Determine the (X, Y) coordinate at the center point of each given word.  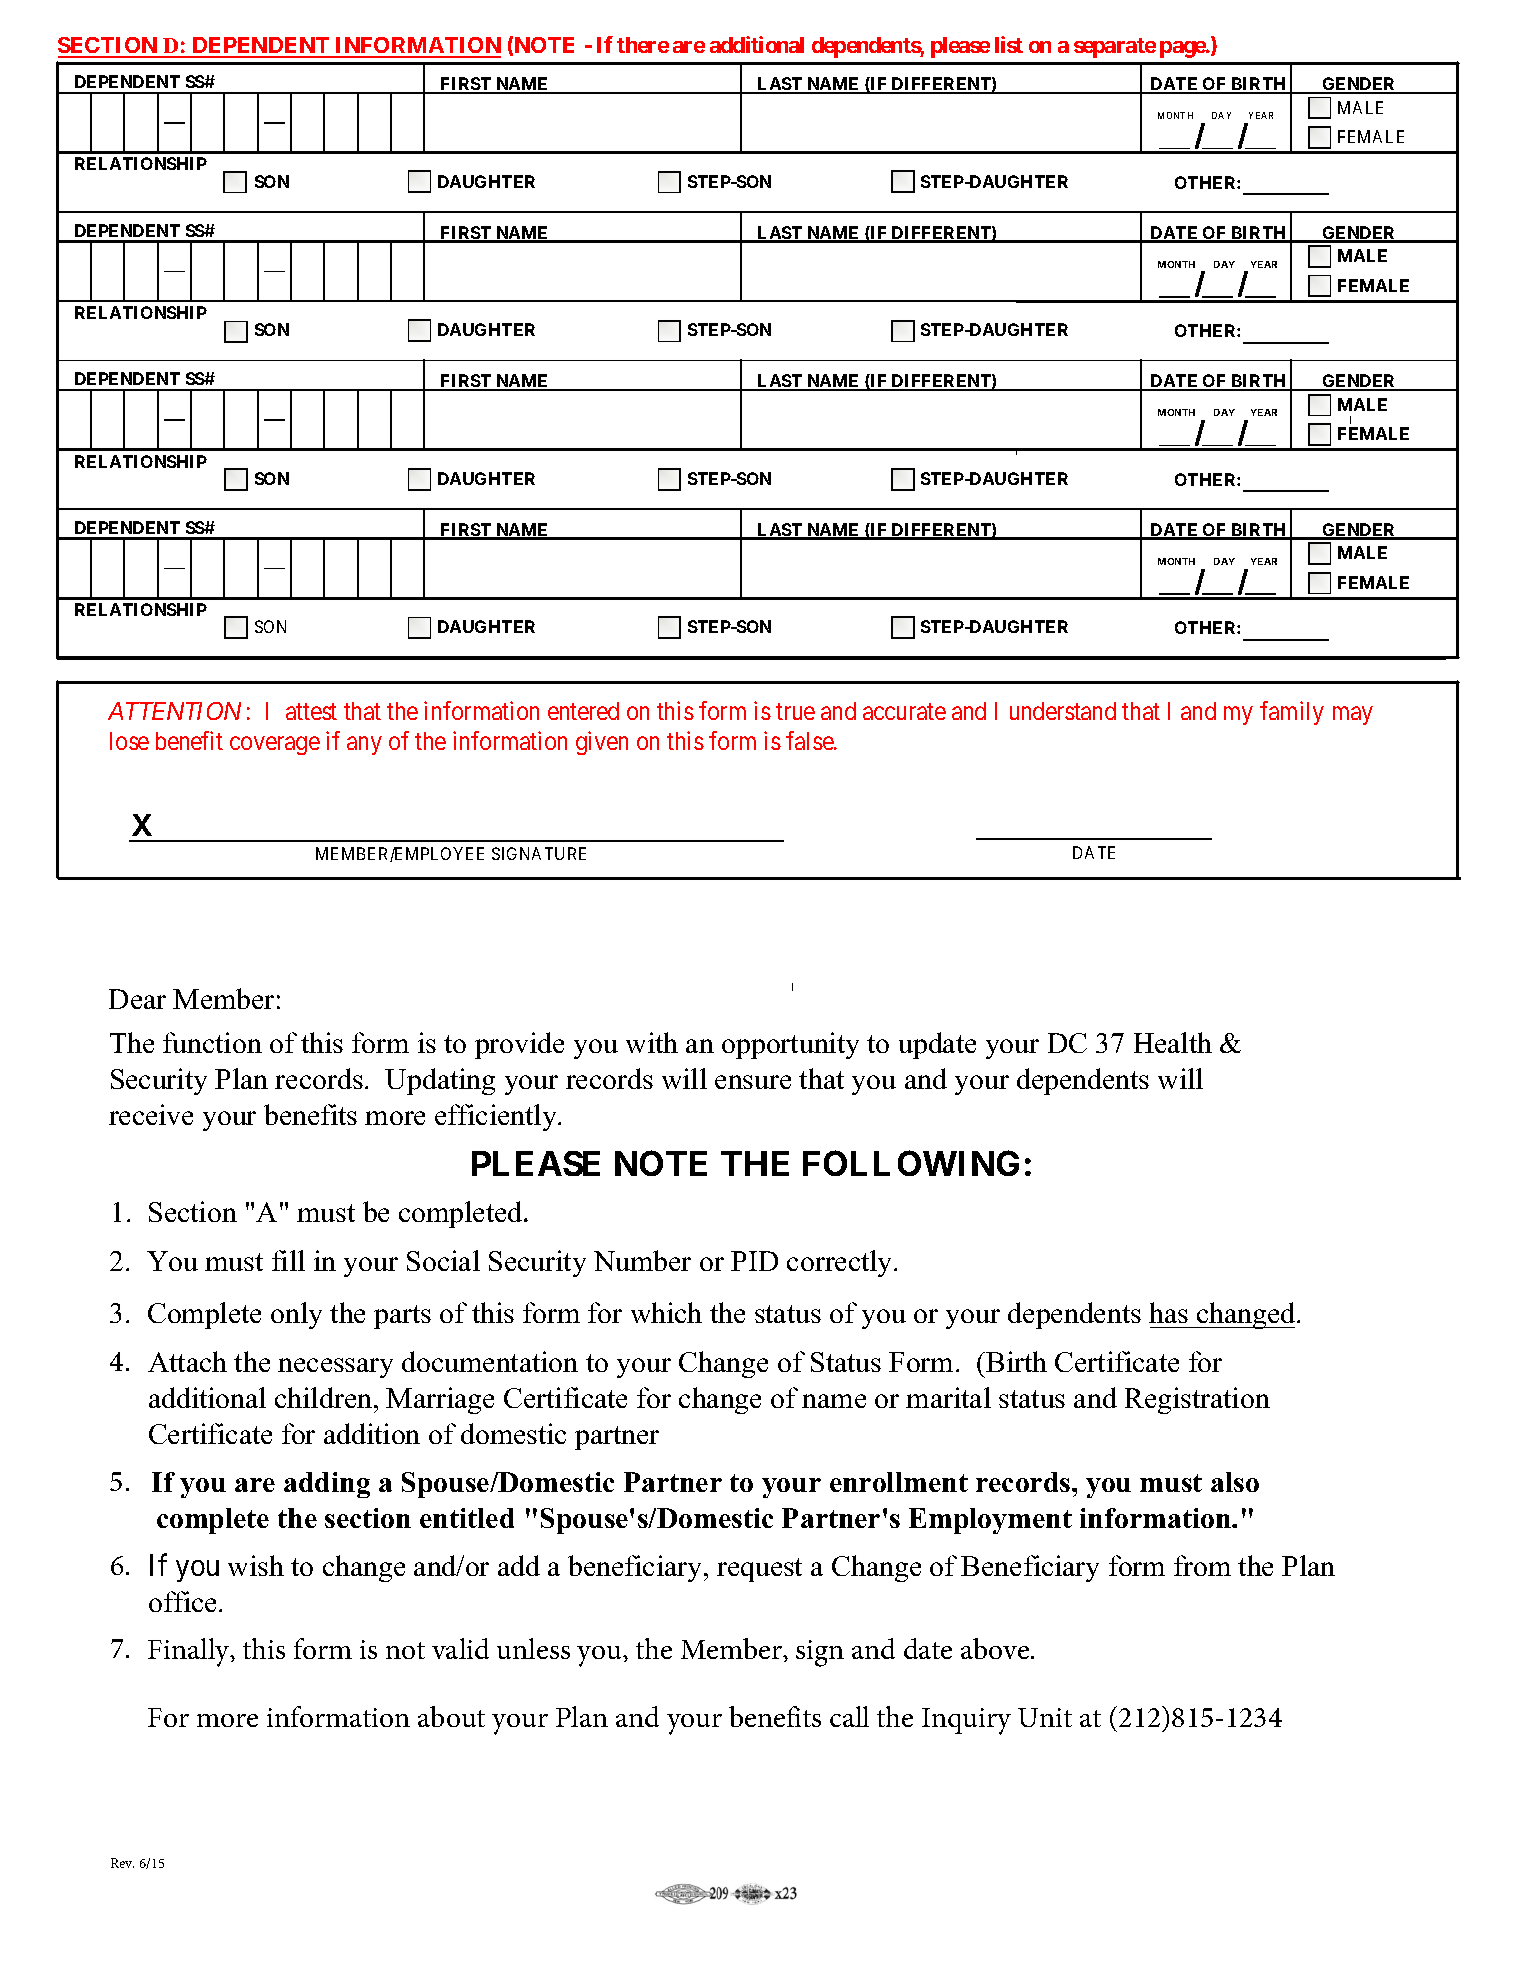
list (1009, 44)
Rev (122, 1863)
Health (1173, 1042)
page (1183, 49)
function (212, 1042)
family (1292, 713)
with (652, 1042)
